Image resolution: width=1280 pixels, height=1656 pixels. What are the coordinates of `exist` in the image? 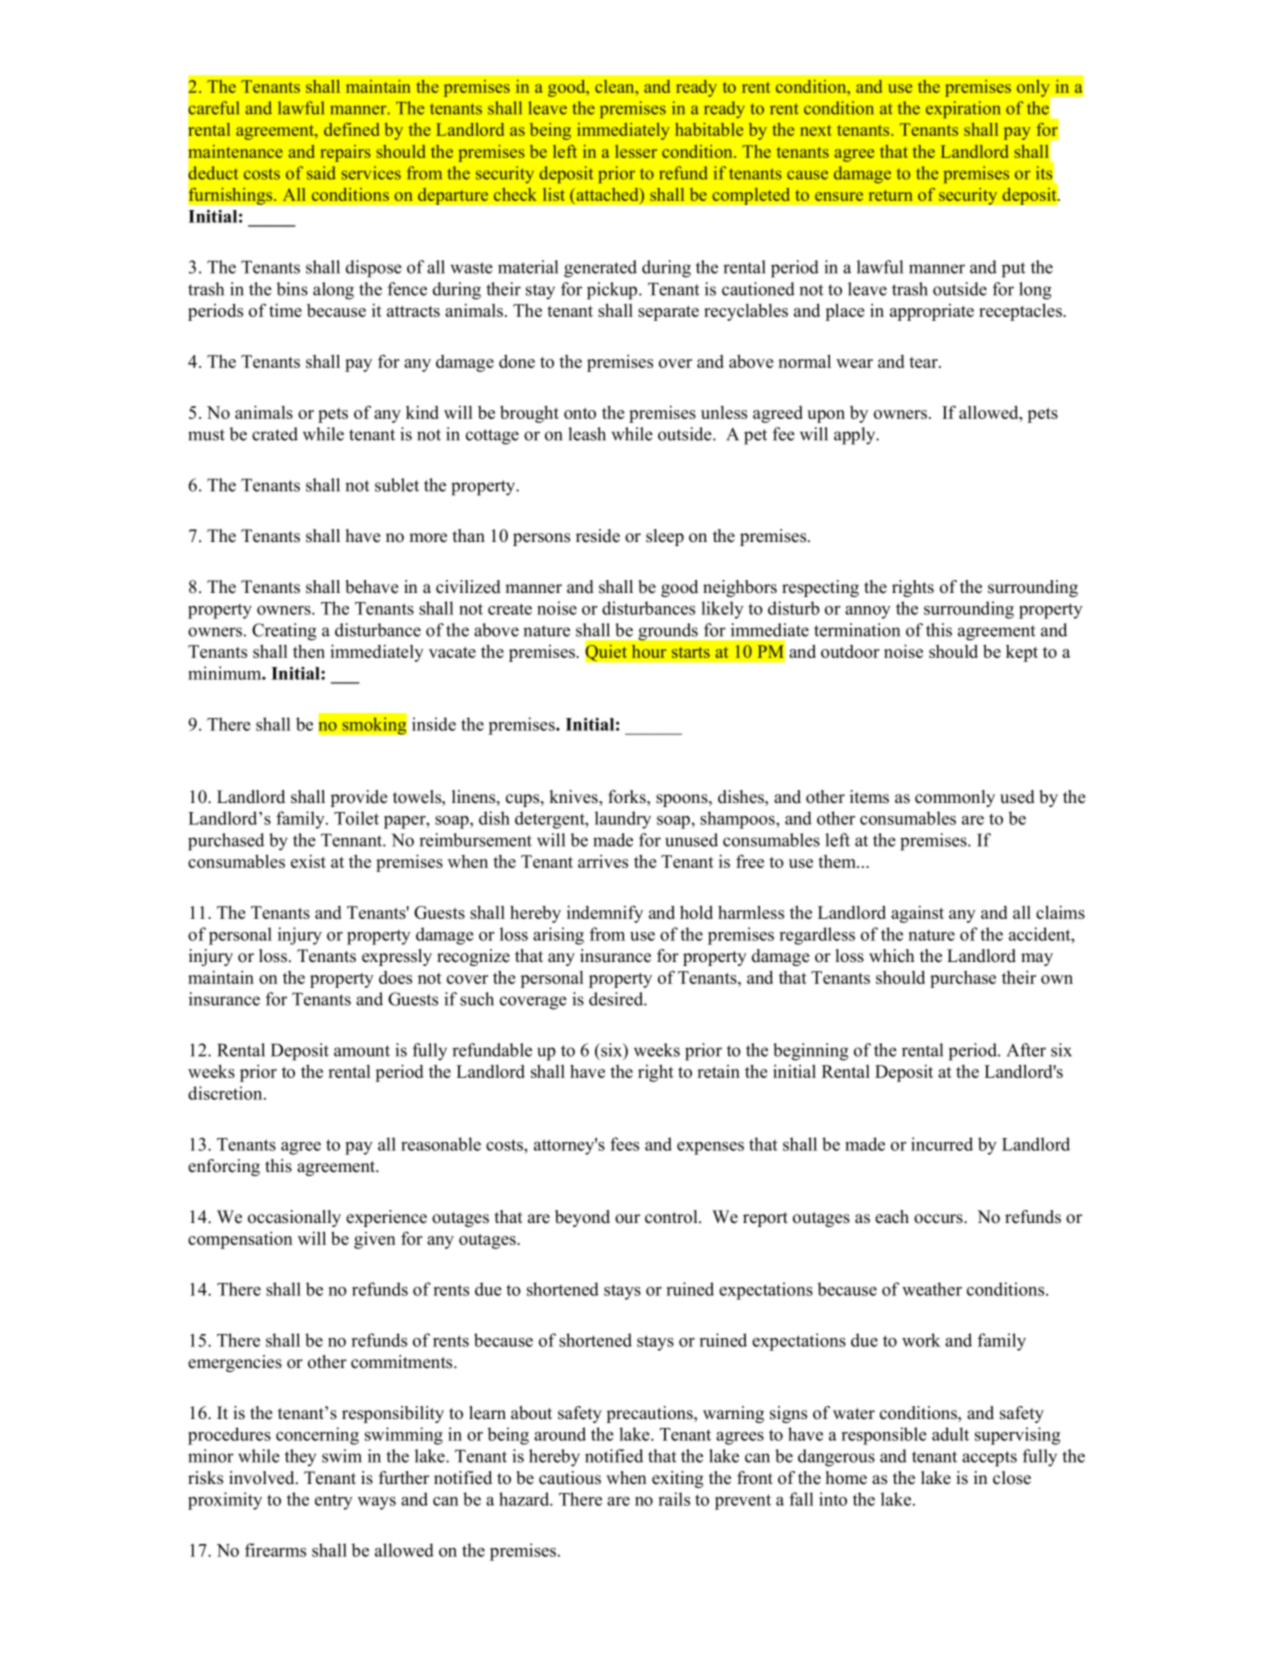 It's located at (308, 861).
